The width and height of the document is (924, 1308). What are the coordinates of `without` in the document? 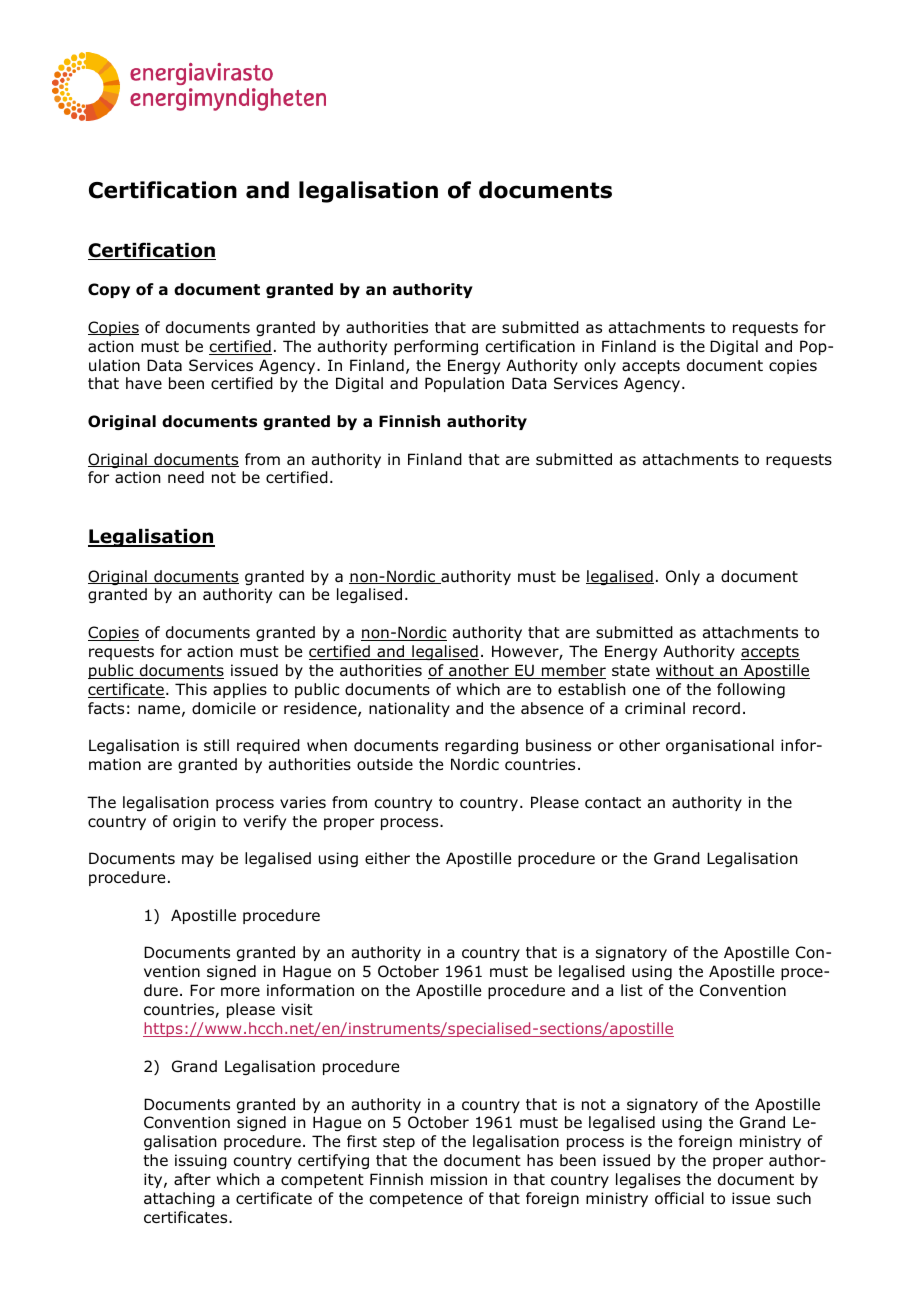 It's located at (686, 671).
